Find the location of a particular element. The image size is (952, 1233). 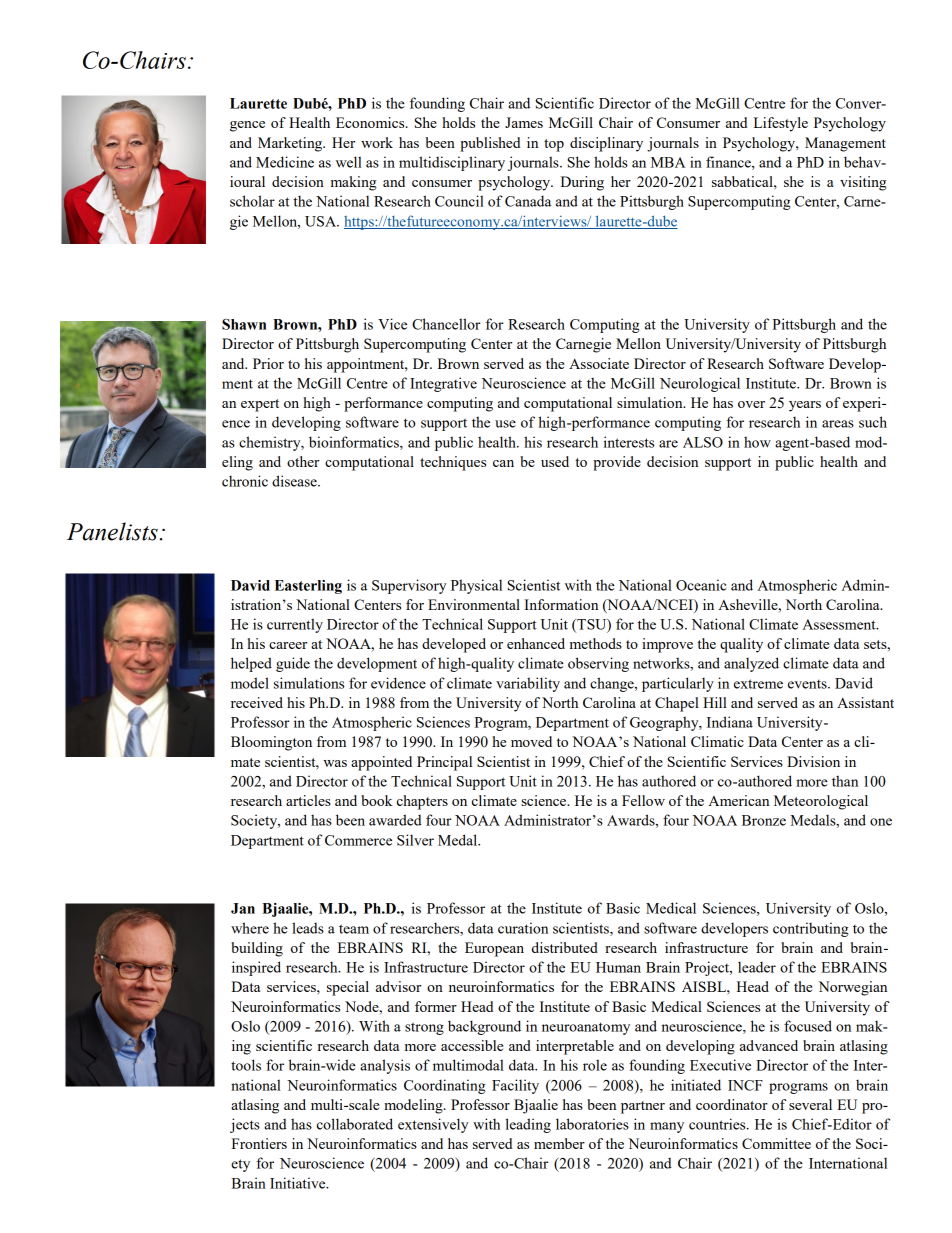

Chancellor is located at coordinates (446, 324).
